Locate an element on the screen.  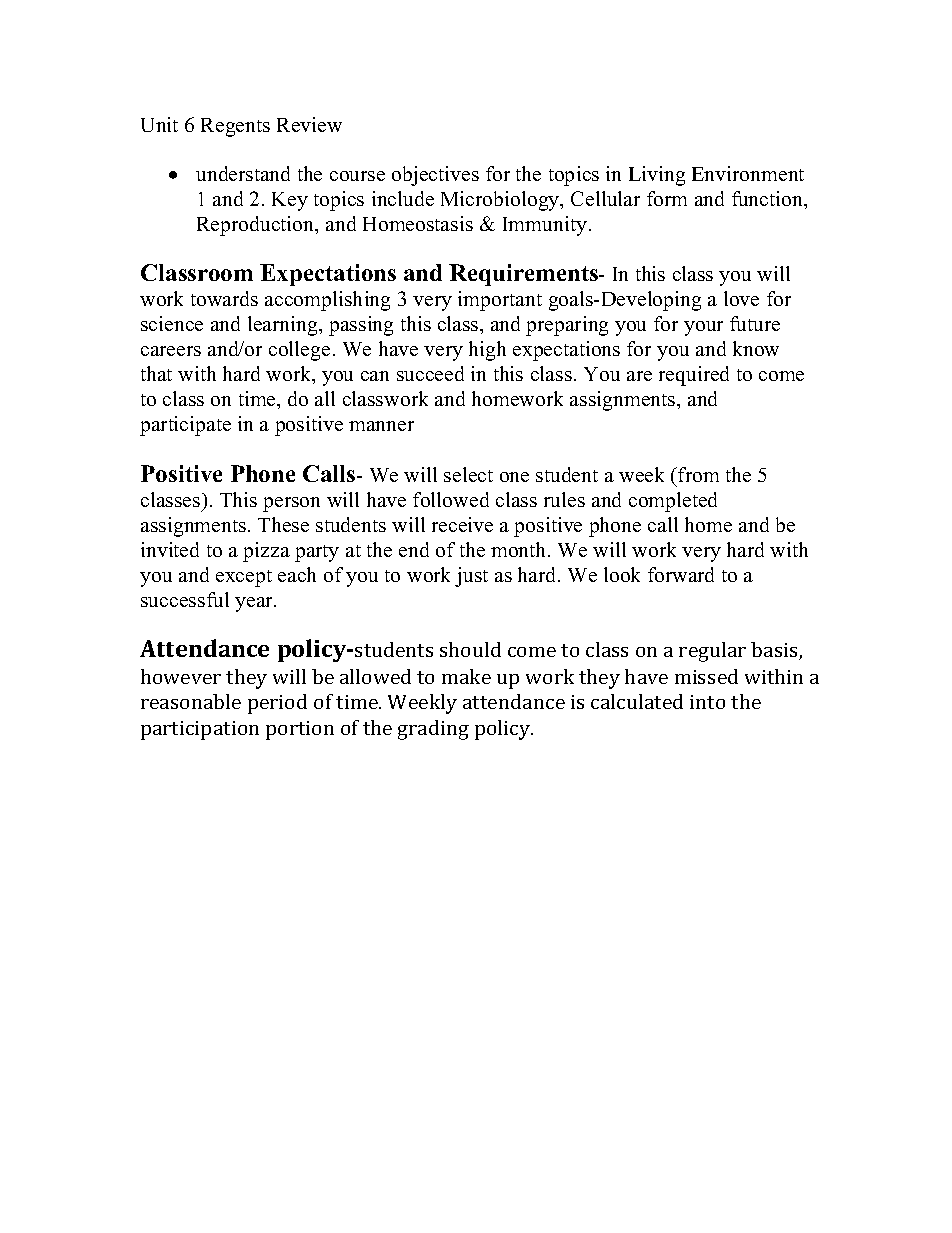
Regents is located at coordinates (235, 127).
